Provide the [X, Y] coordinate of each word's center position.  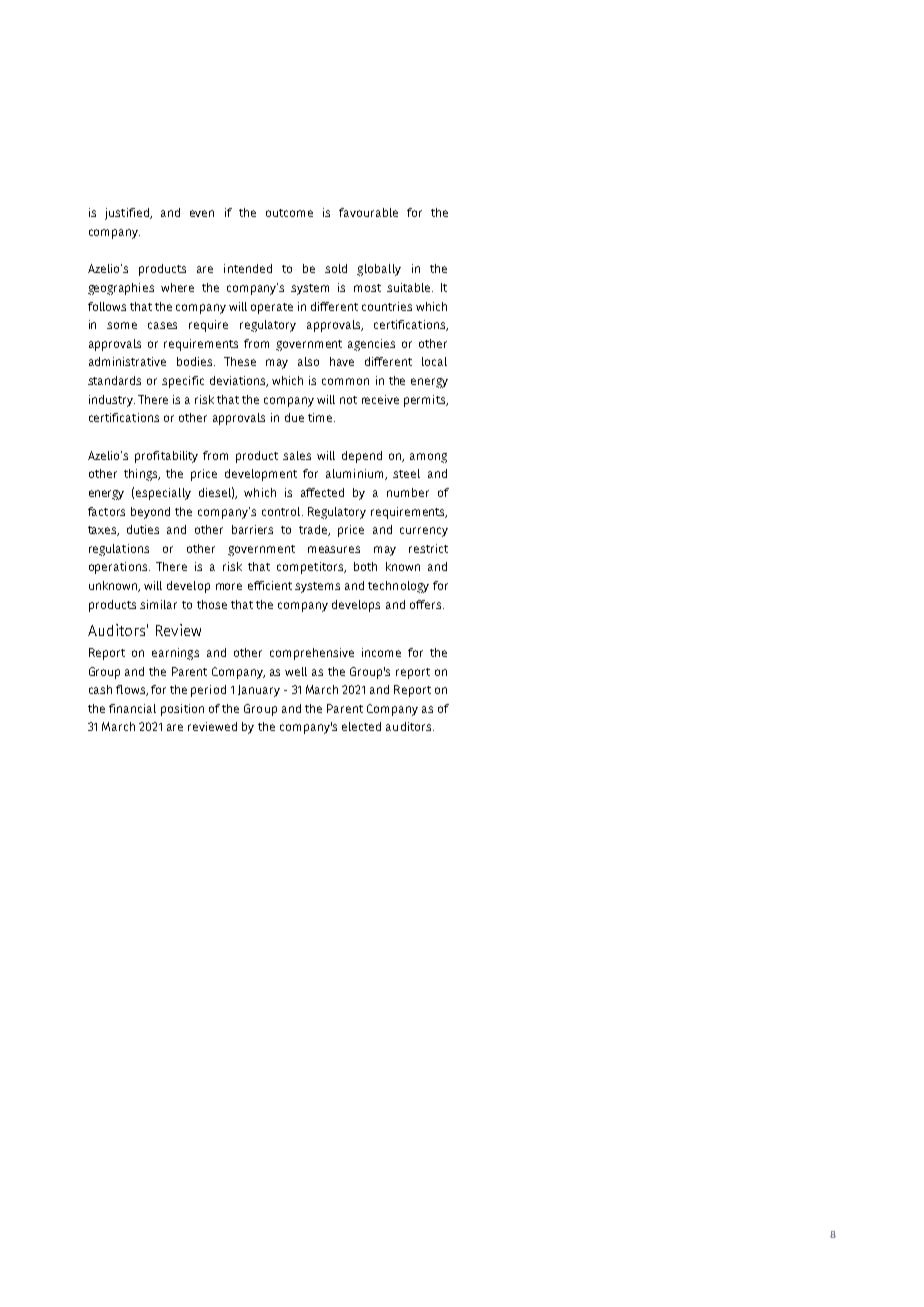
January [259, 691]
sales [297, 455]
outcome [289, 213]
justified [128, 214]
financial [132, 708]
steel [406, 473]
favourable [368, 212]
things [142, 475]
